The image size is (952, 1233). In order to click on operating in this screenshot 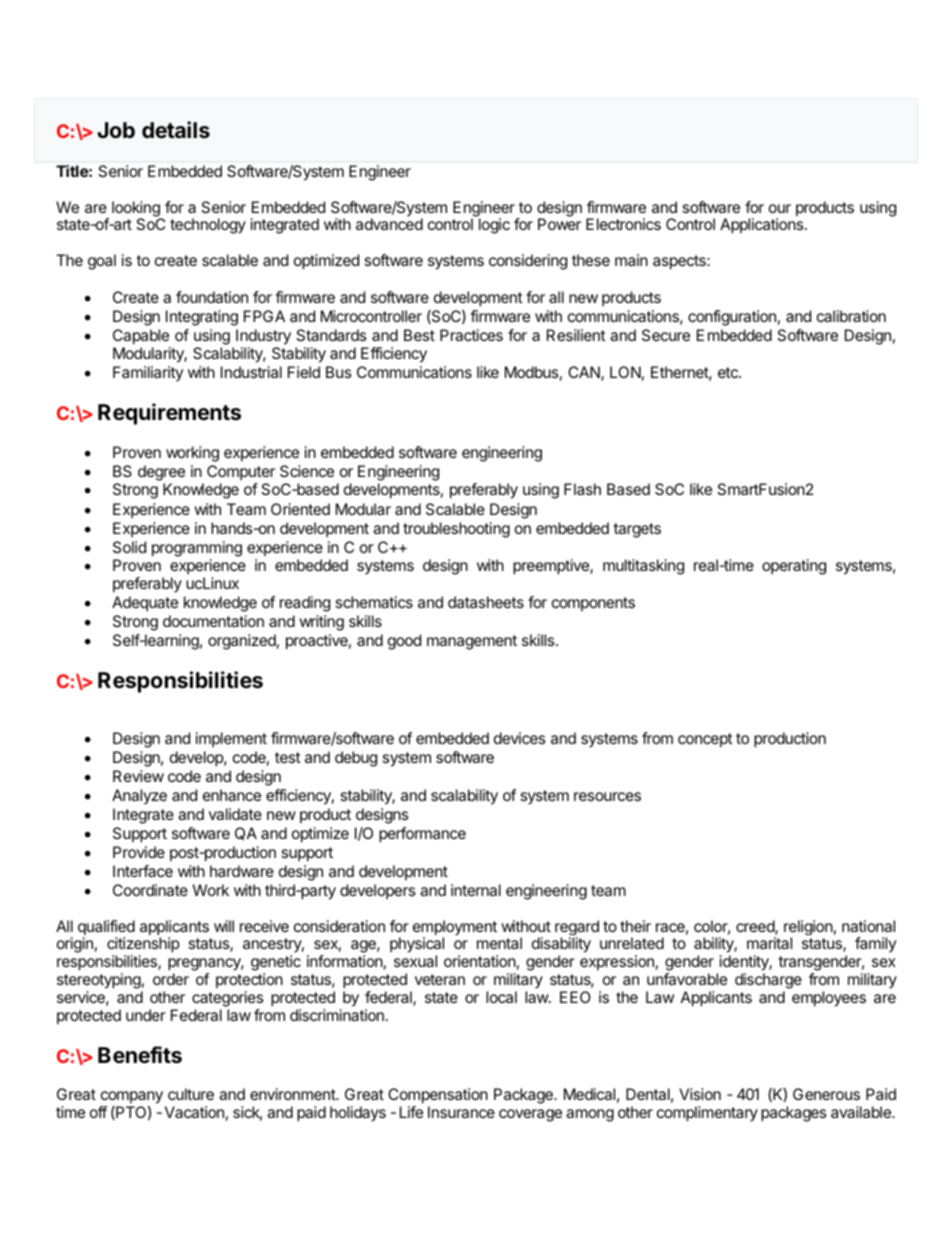, I will do `click(794, 567)`.
